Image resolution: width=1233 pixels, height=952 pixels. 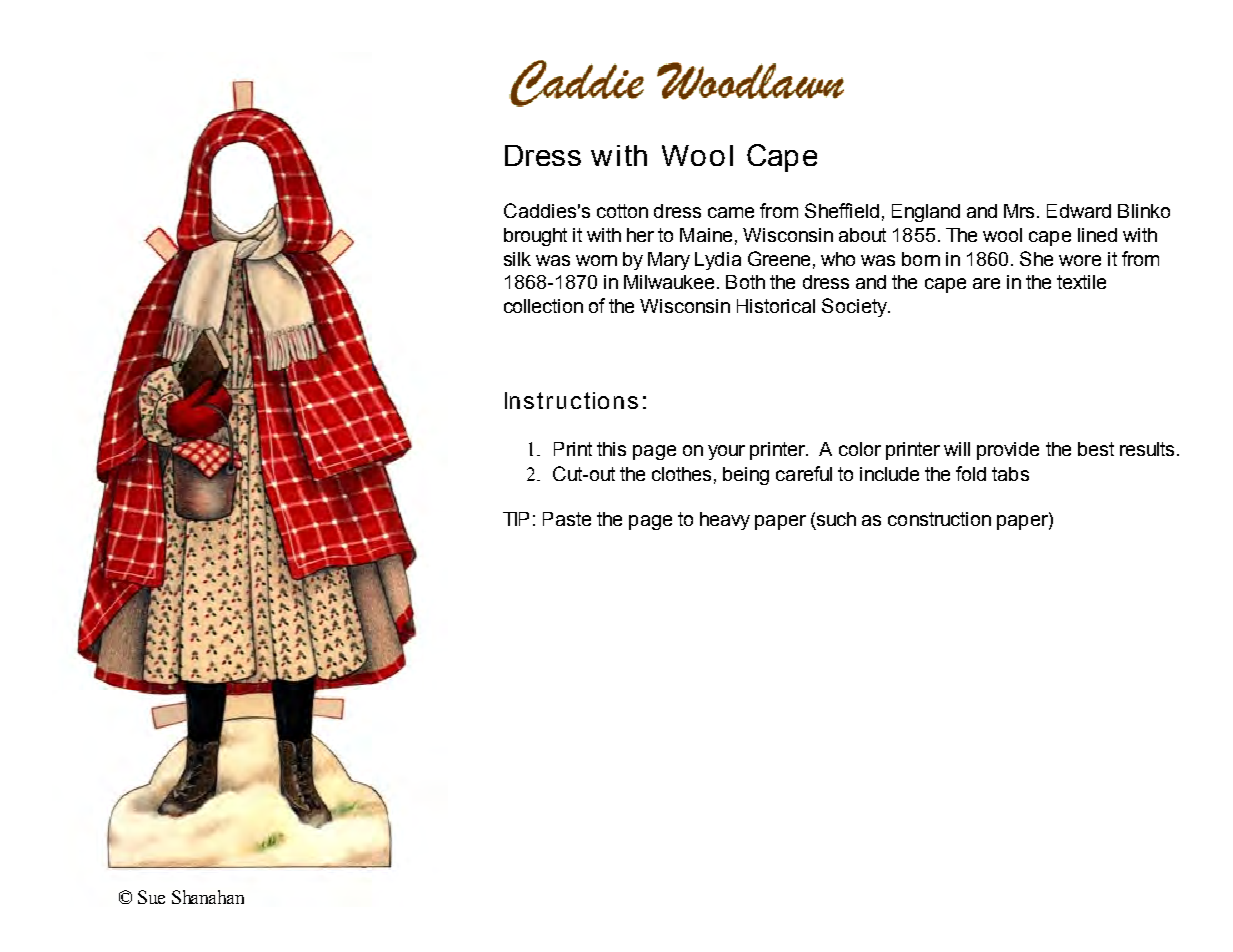 What do you see at coordinates (516, 519) in the image?
I see `TIP` at bounding box center [516, 519].
